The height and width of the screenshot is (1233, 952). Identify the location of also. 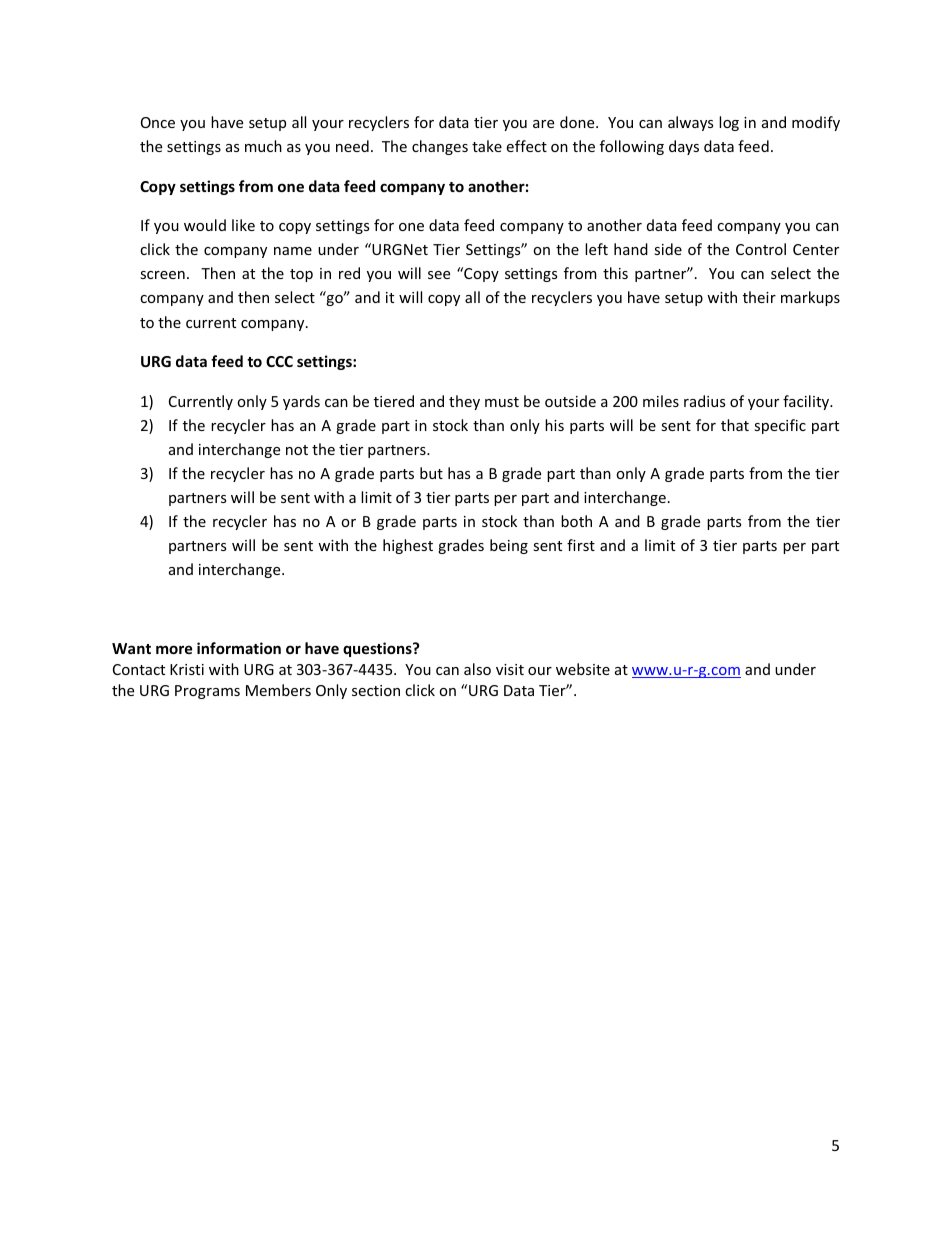
(477, 669).
